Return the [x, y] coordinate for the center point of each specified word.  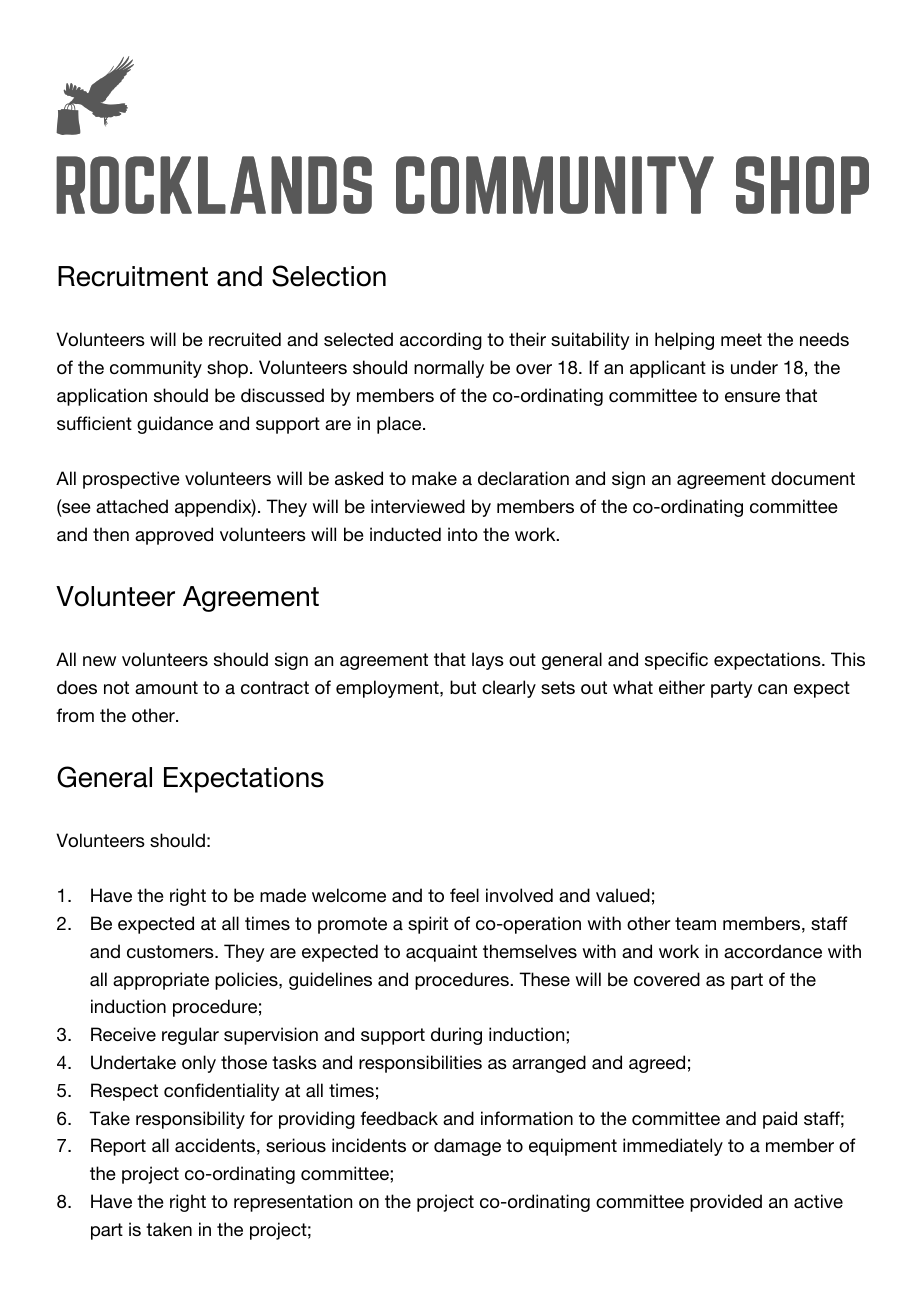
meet [741, 339]
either [682, 687]
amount [166, 687]
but [463, 687]
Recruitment [133, 276]
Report [118, 1147]
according [441, 341]
